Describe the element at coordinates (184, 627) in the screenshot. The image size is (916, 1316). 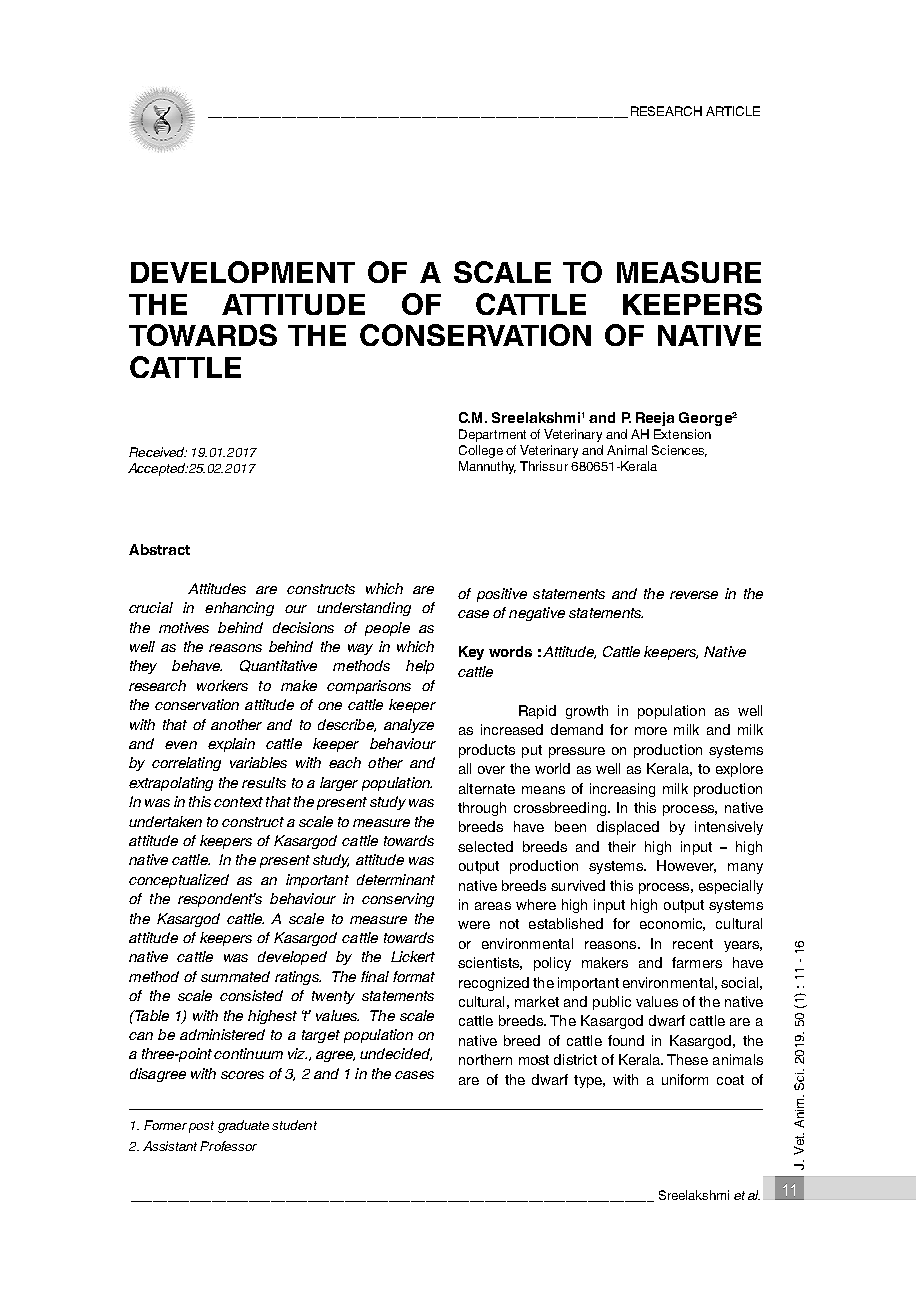
I see `motives` at that location.
